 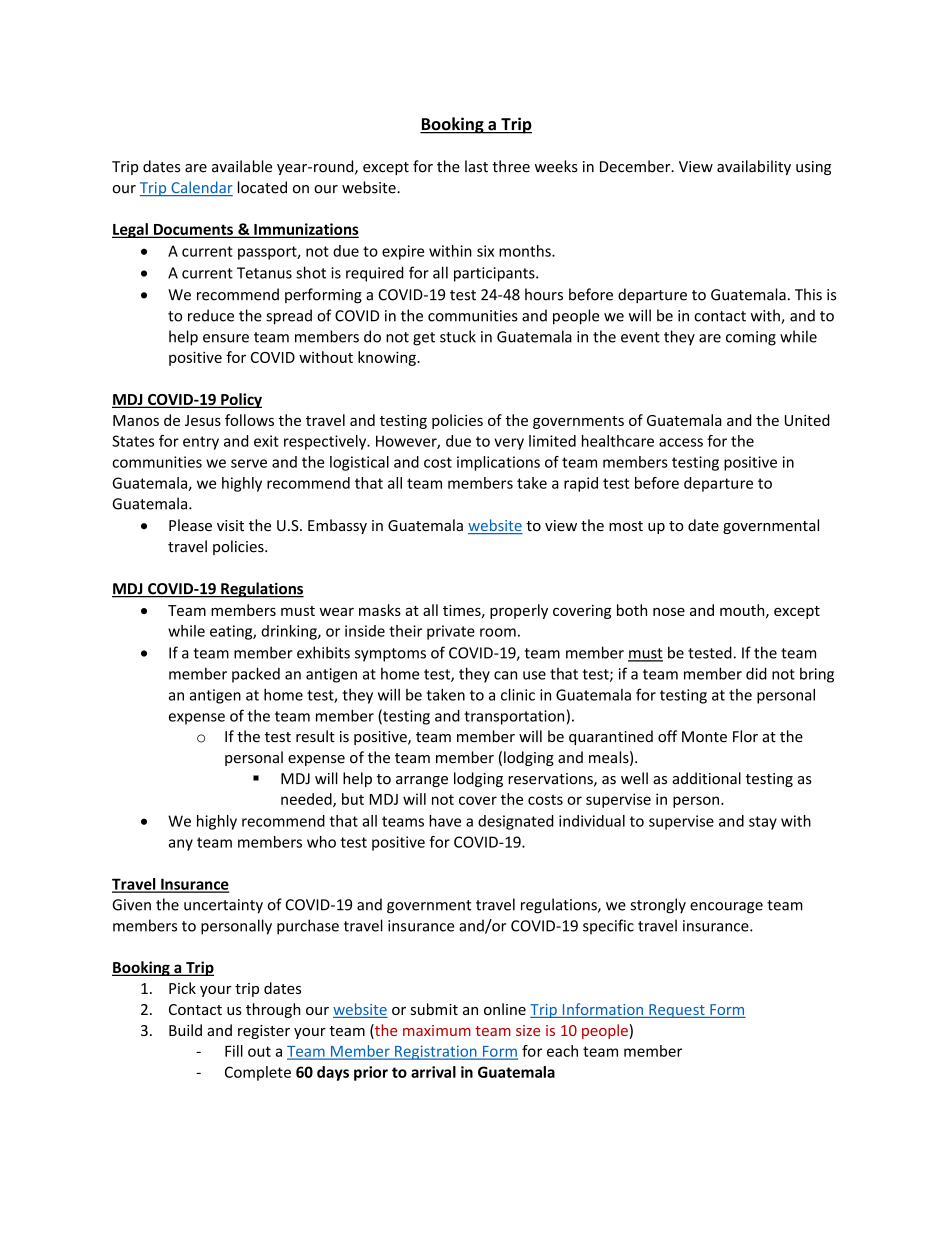 What do you see at coordinates (234, 1051) in the image?
I see `Fill` at bounding box center [234, 1051].
